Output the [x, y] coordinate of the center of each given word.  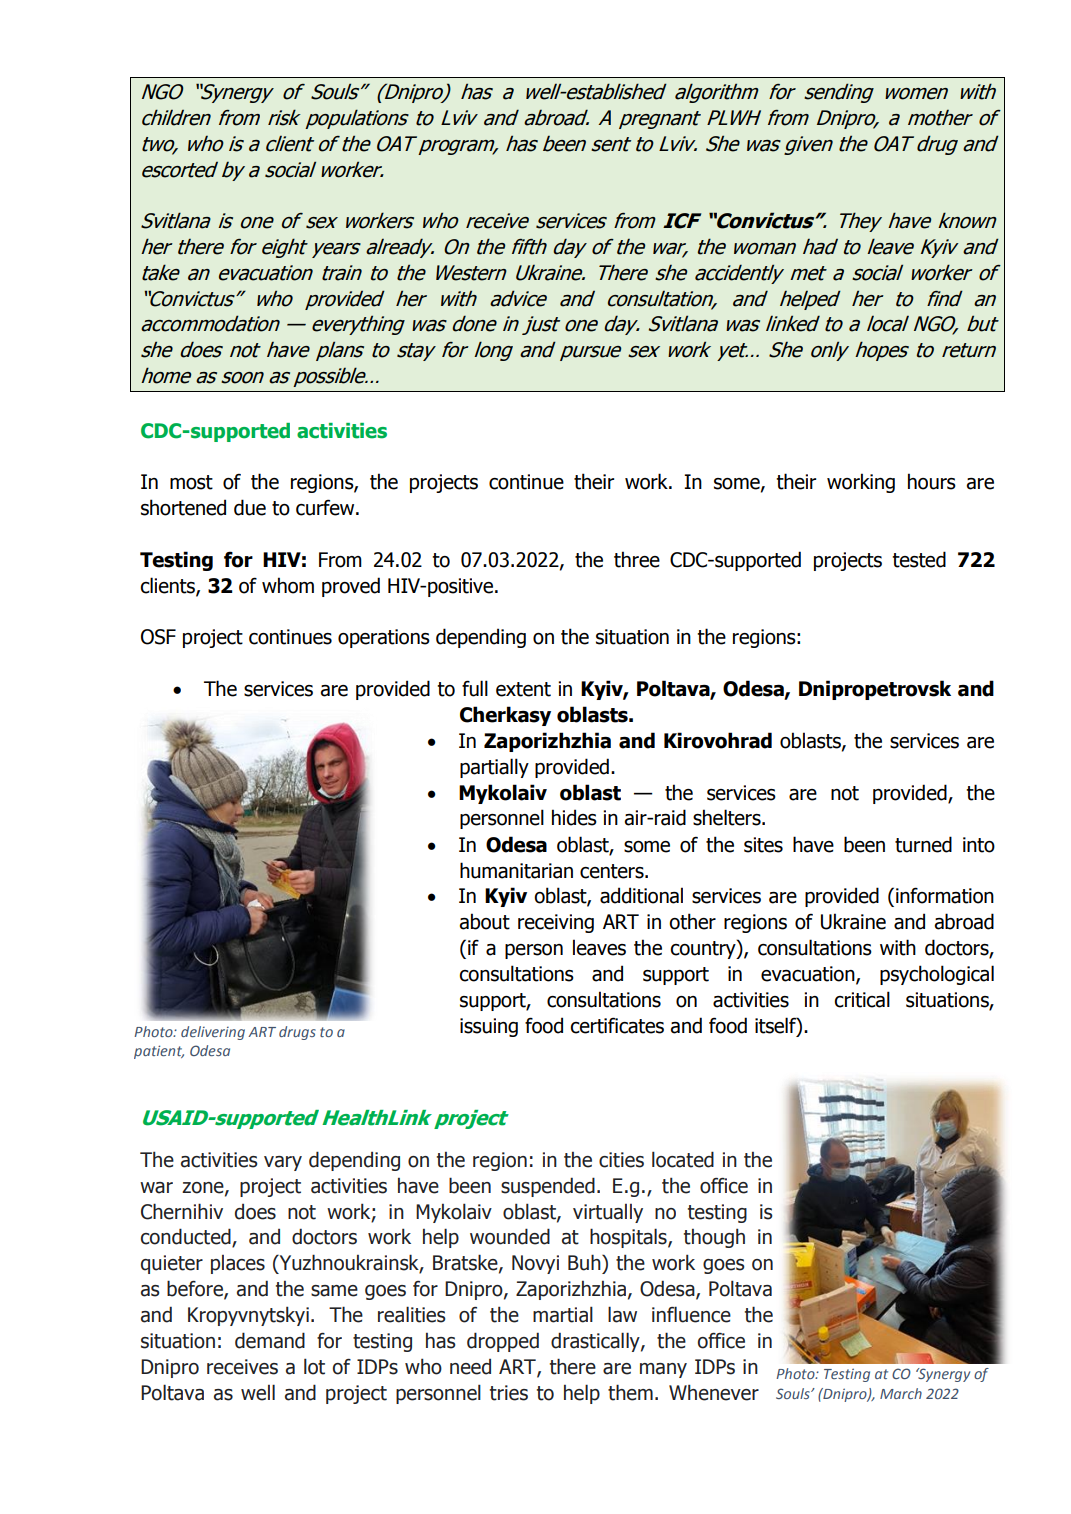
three [637, 559]
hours [932, 481]
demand [270, 1340]
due [250, 507]
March [901, 1393]
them [630, 1392]
